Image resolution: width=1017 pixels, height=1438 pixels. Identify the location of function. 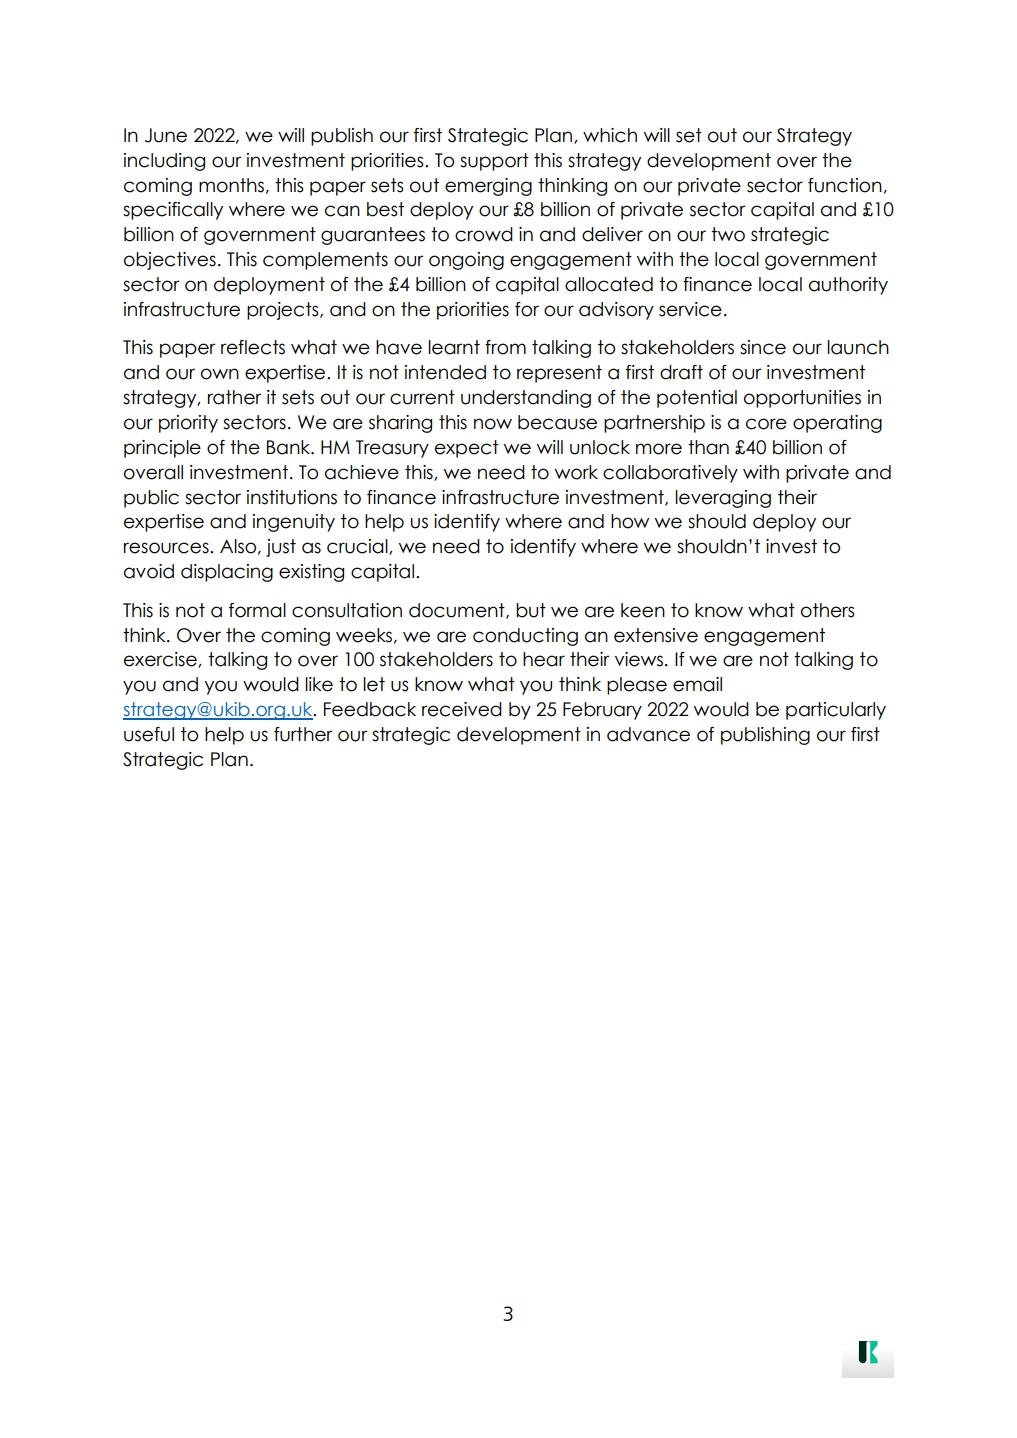
(845, 185).
